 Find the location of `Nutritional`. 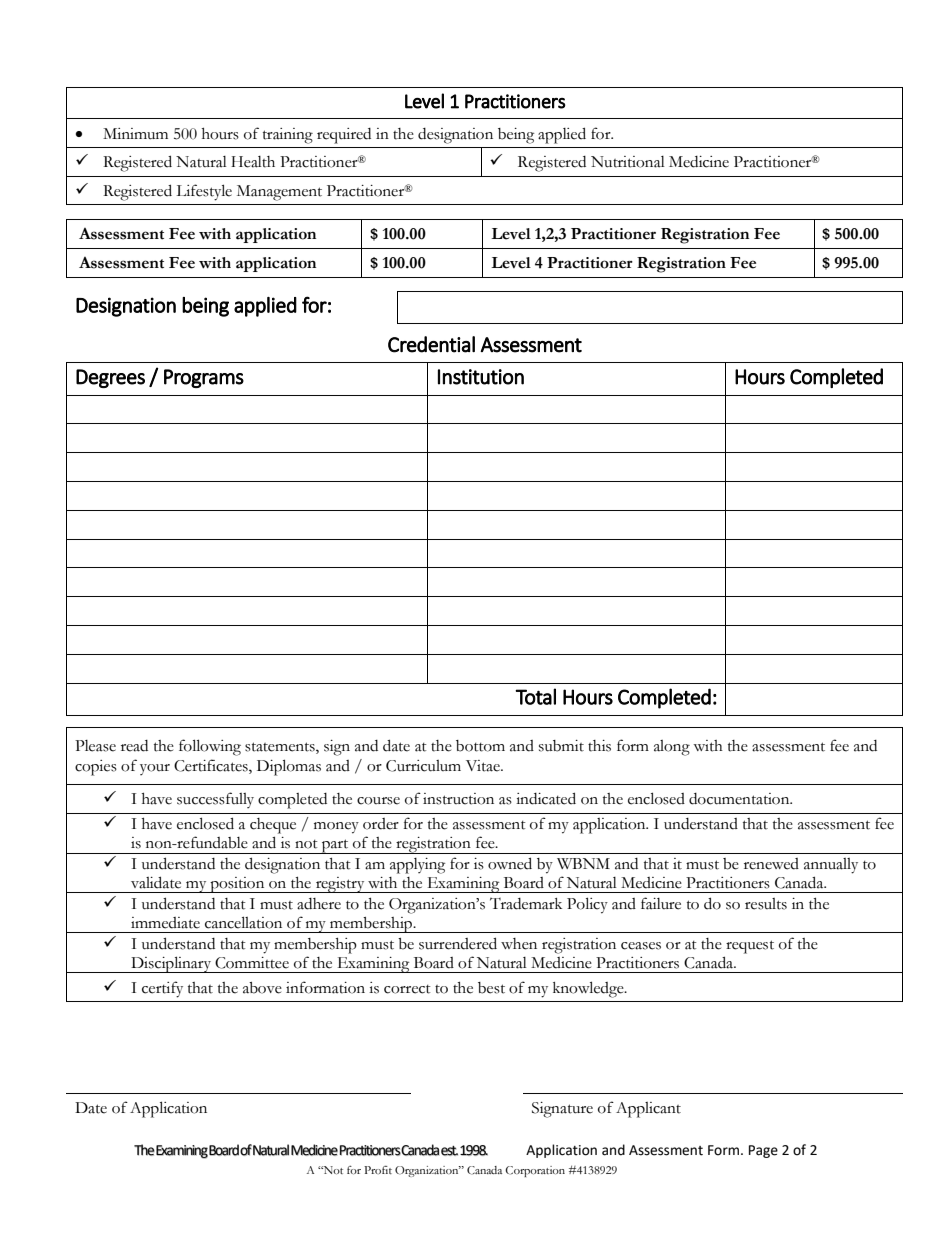

Nutritional is located at coordinates (628, 162).
